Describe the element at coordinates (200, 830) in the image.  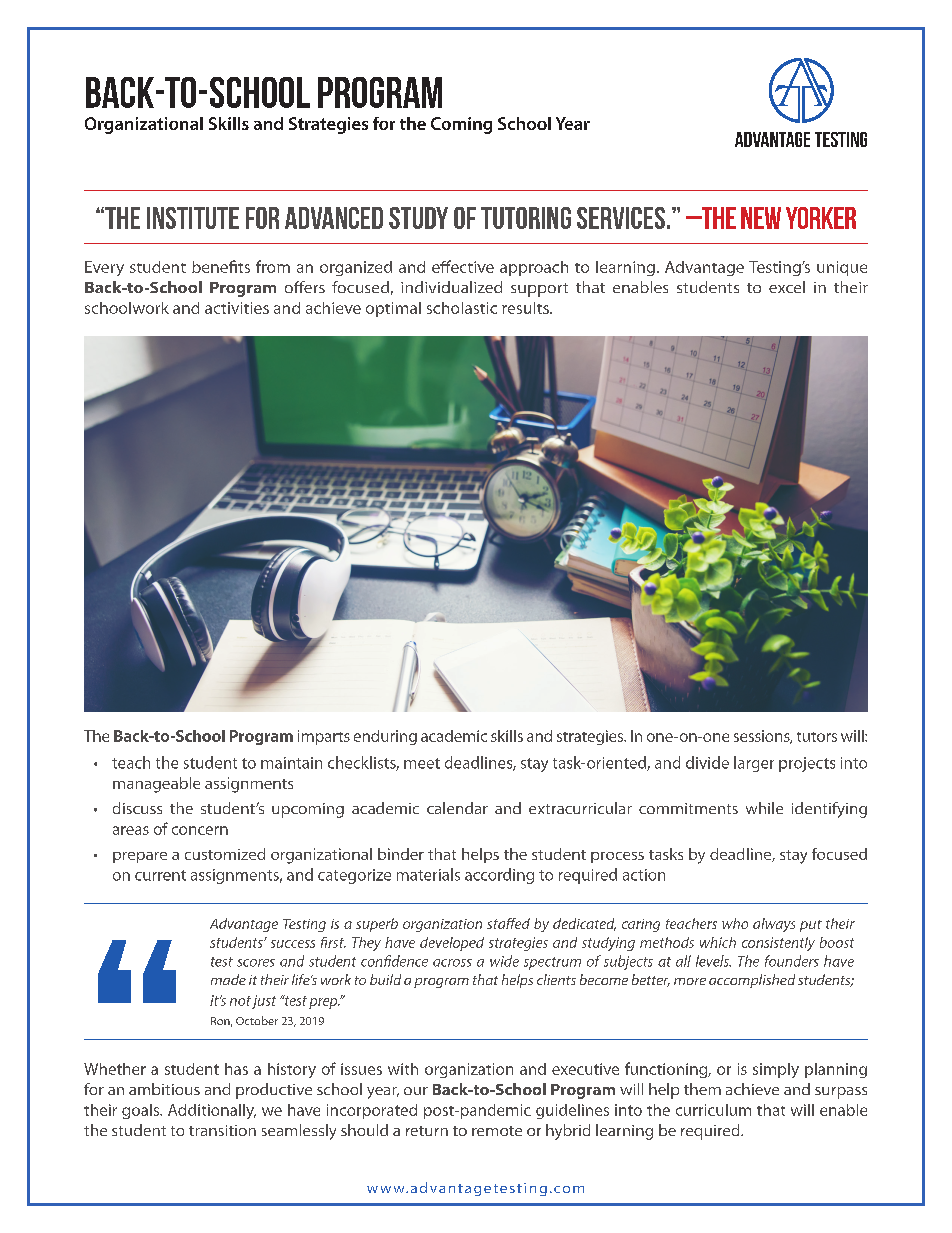
I see `concern` at that location.
